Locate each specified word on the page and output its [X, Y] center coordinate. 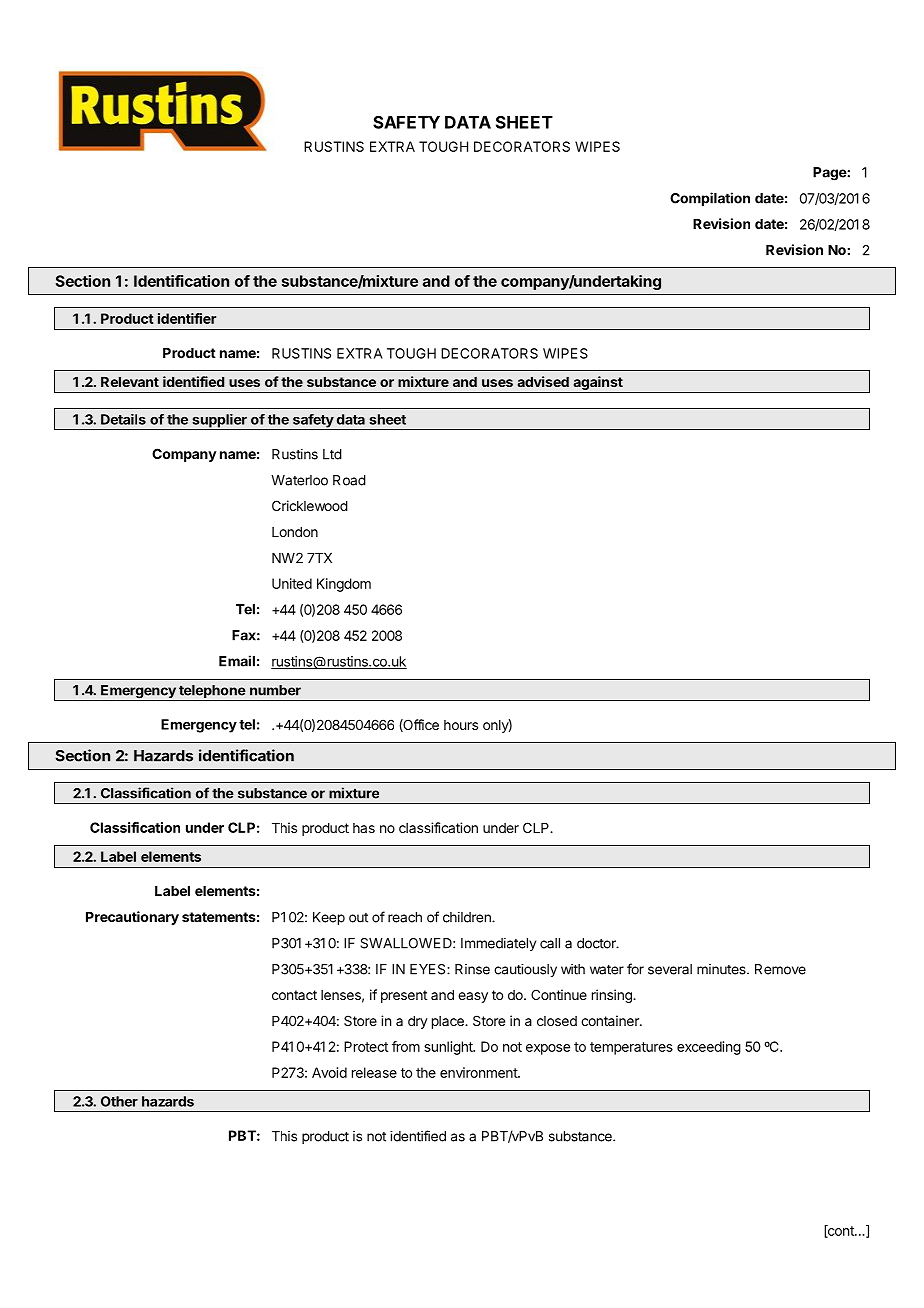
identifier [187, 318]
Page [830, 174]
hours [461, 725]
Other [119, 1101]
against [598, 384]
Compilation [710, 199]
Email [237, 661]
